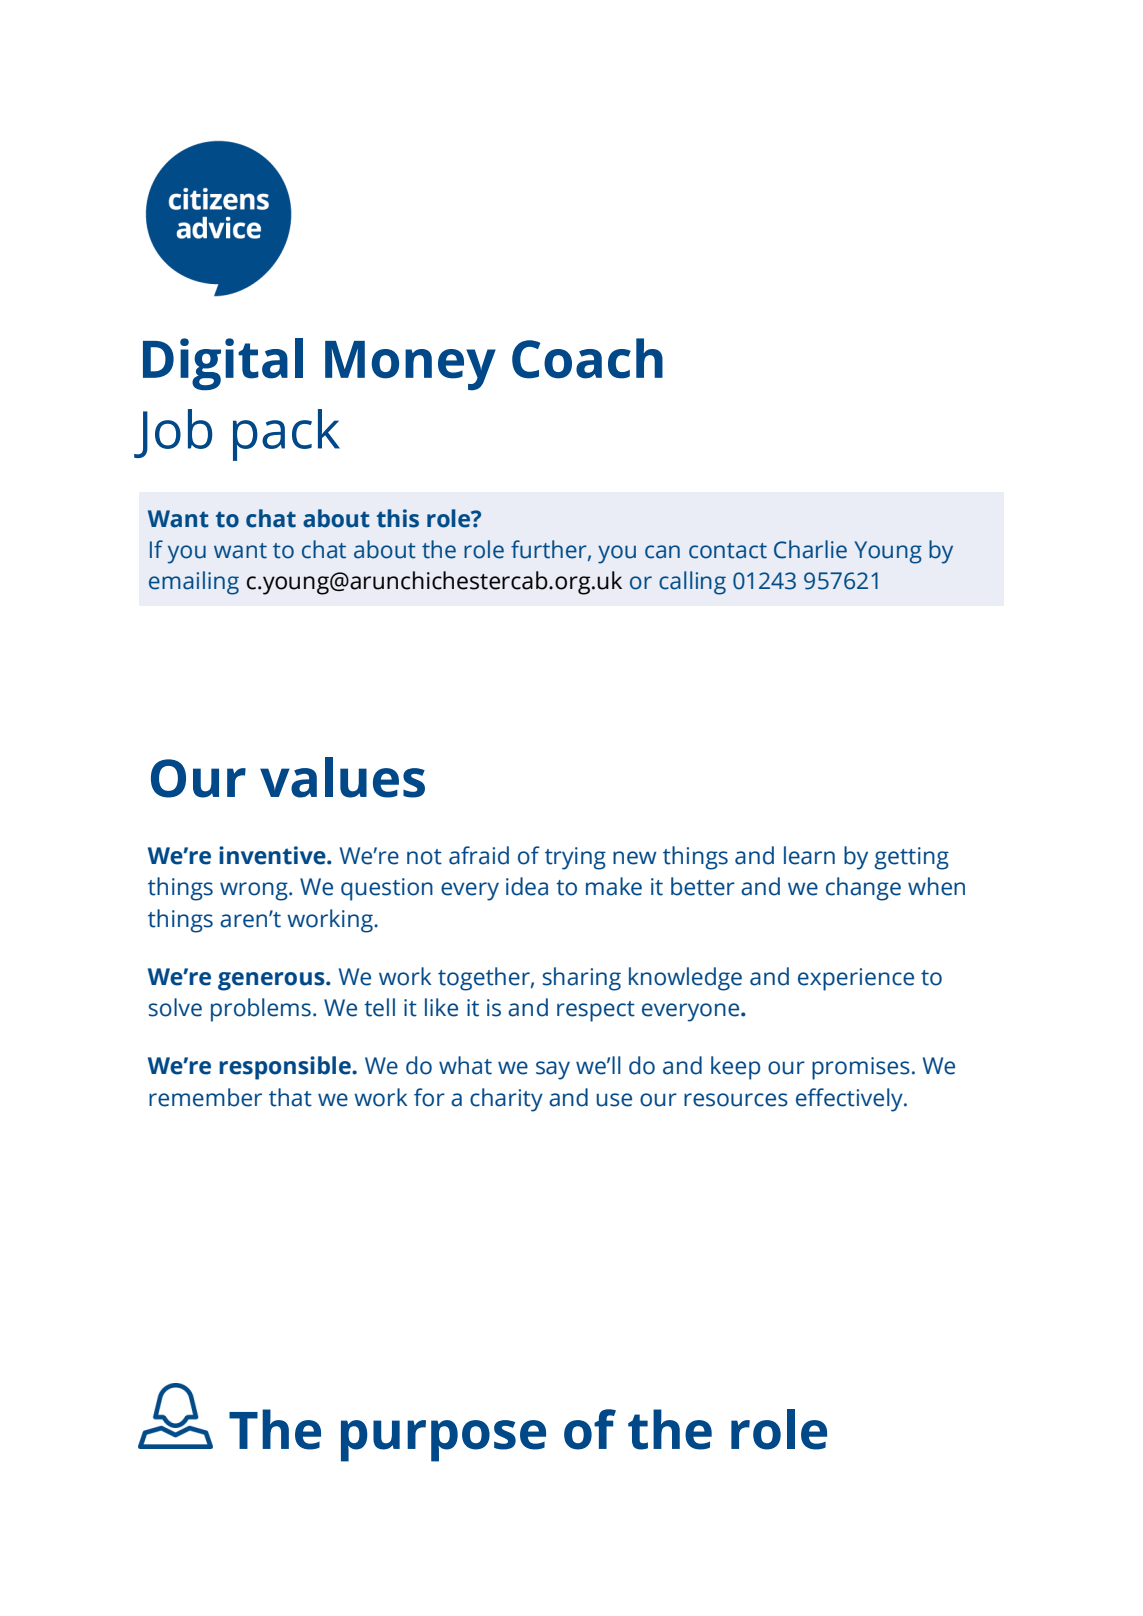  What do you see at coordinates (850, 1100) in the screenshot?
I see `effectively` at bounding box center [850, 1100].
